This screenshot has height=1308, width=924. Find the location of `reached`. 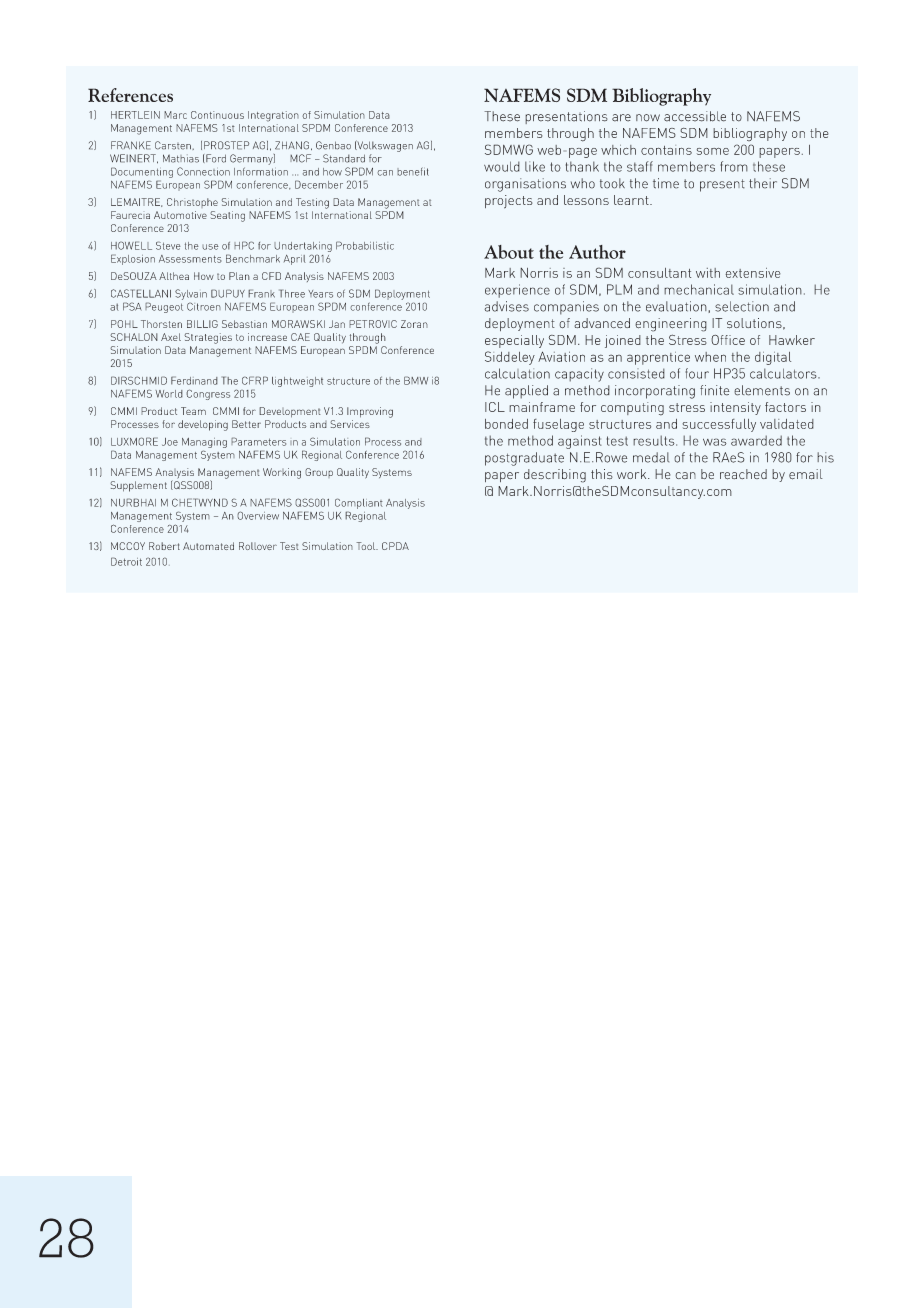

reached is located at coordinates (743, 474).
